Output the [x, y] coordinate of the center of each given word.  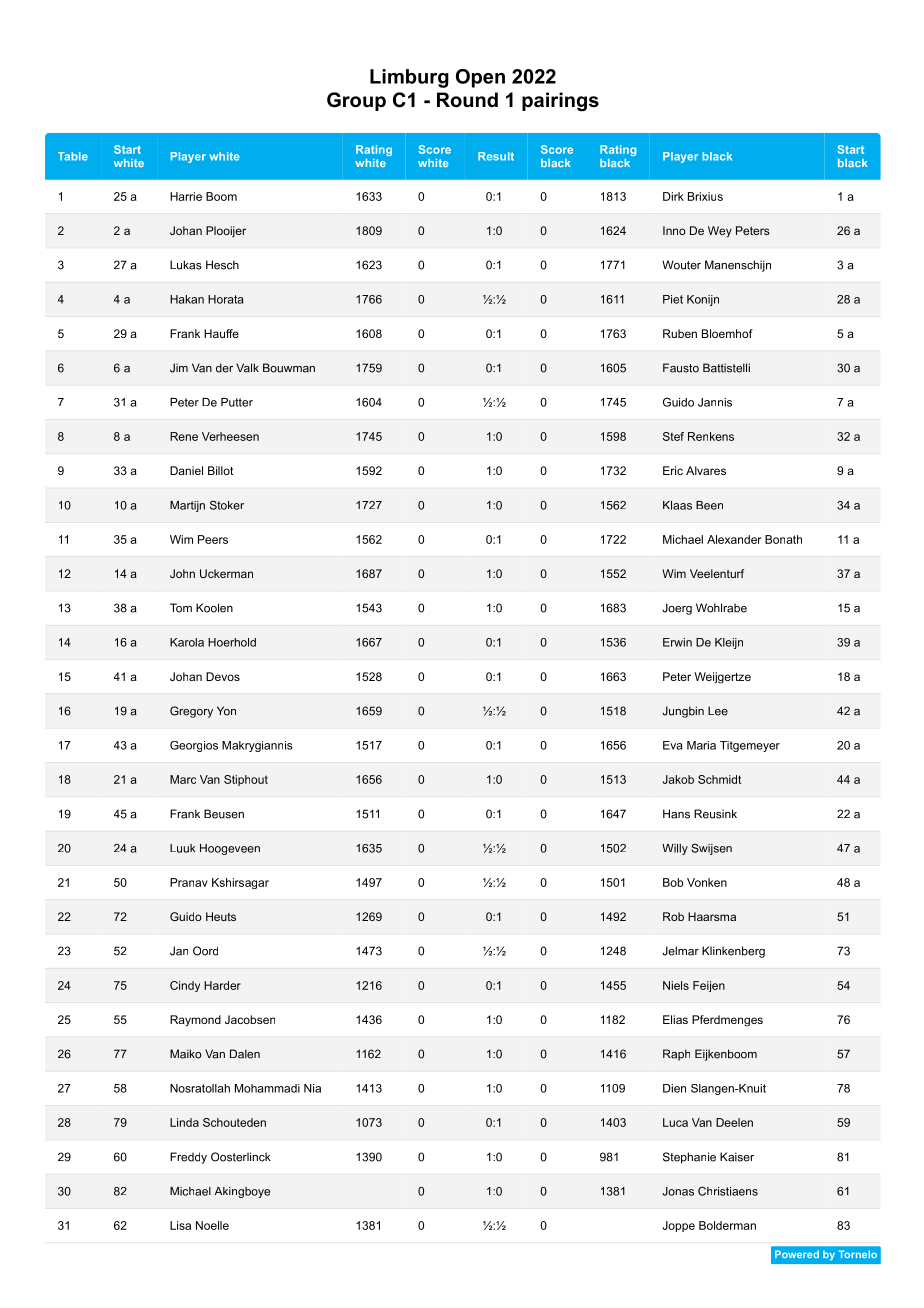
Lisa [180, 1225]
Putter [237, 402]
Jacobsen [250, 1019]
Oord [205, 951]
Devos [223, 676]
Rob [673, 916]
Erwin [677, 642]
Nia [312, 1088]
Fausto [681, 368]
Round [467, 100]
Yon [226, 711]
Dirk [673, 196]
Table [73, 156]
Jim [179, 368]
